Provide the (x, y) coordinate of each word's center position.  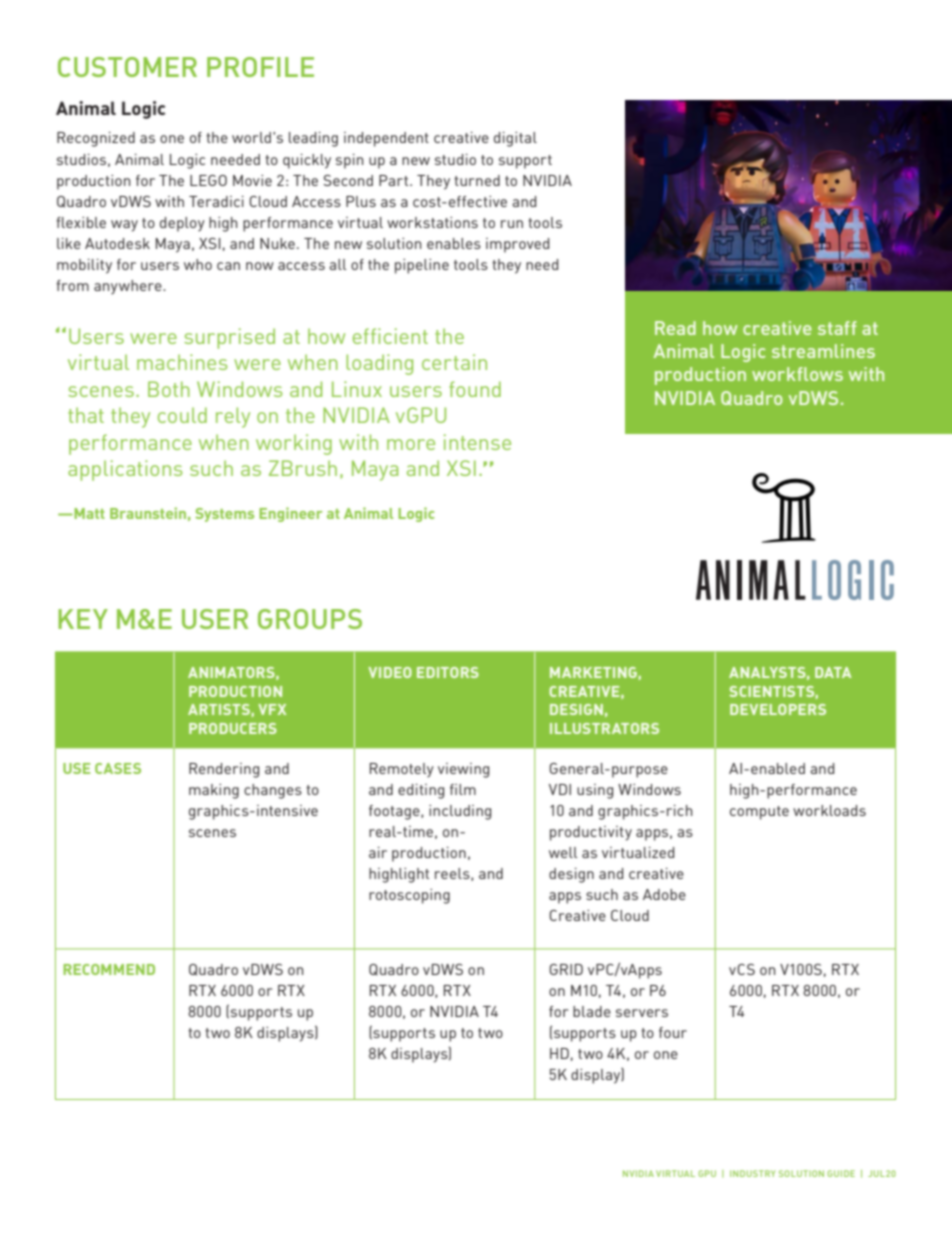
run (512, 224)
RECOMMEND (109, 969)
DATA (833, 672)
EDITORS (448, 672)
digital (515, 139)
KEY (83, 619)
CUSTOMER (127, 67)
